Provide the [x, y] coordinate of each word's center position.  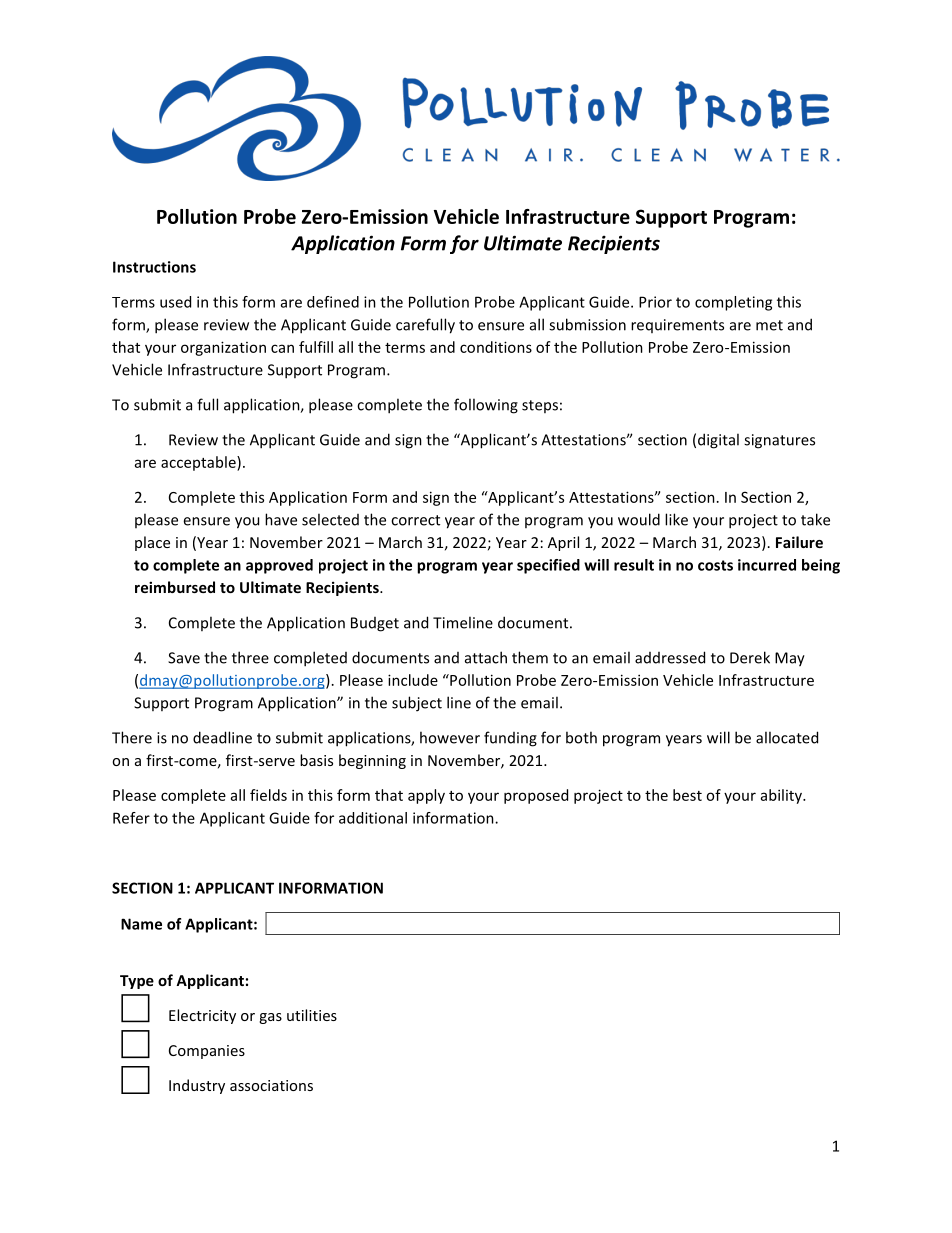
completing [733, 303]
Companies [207, 1052]
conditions [496, 347]
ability [782, 796]
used [175, 302]
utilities [312, 1015]
